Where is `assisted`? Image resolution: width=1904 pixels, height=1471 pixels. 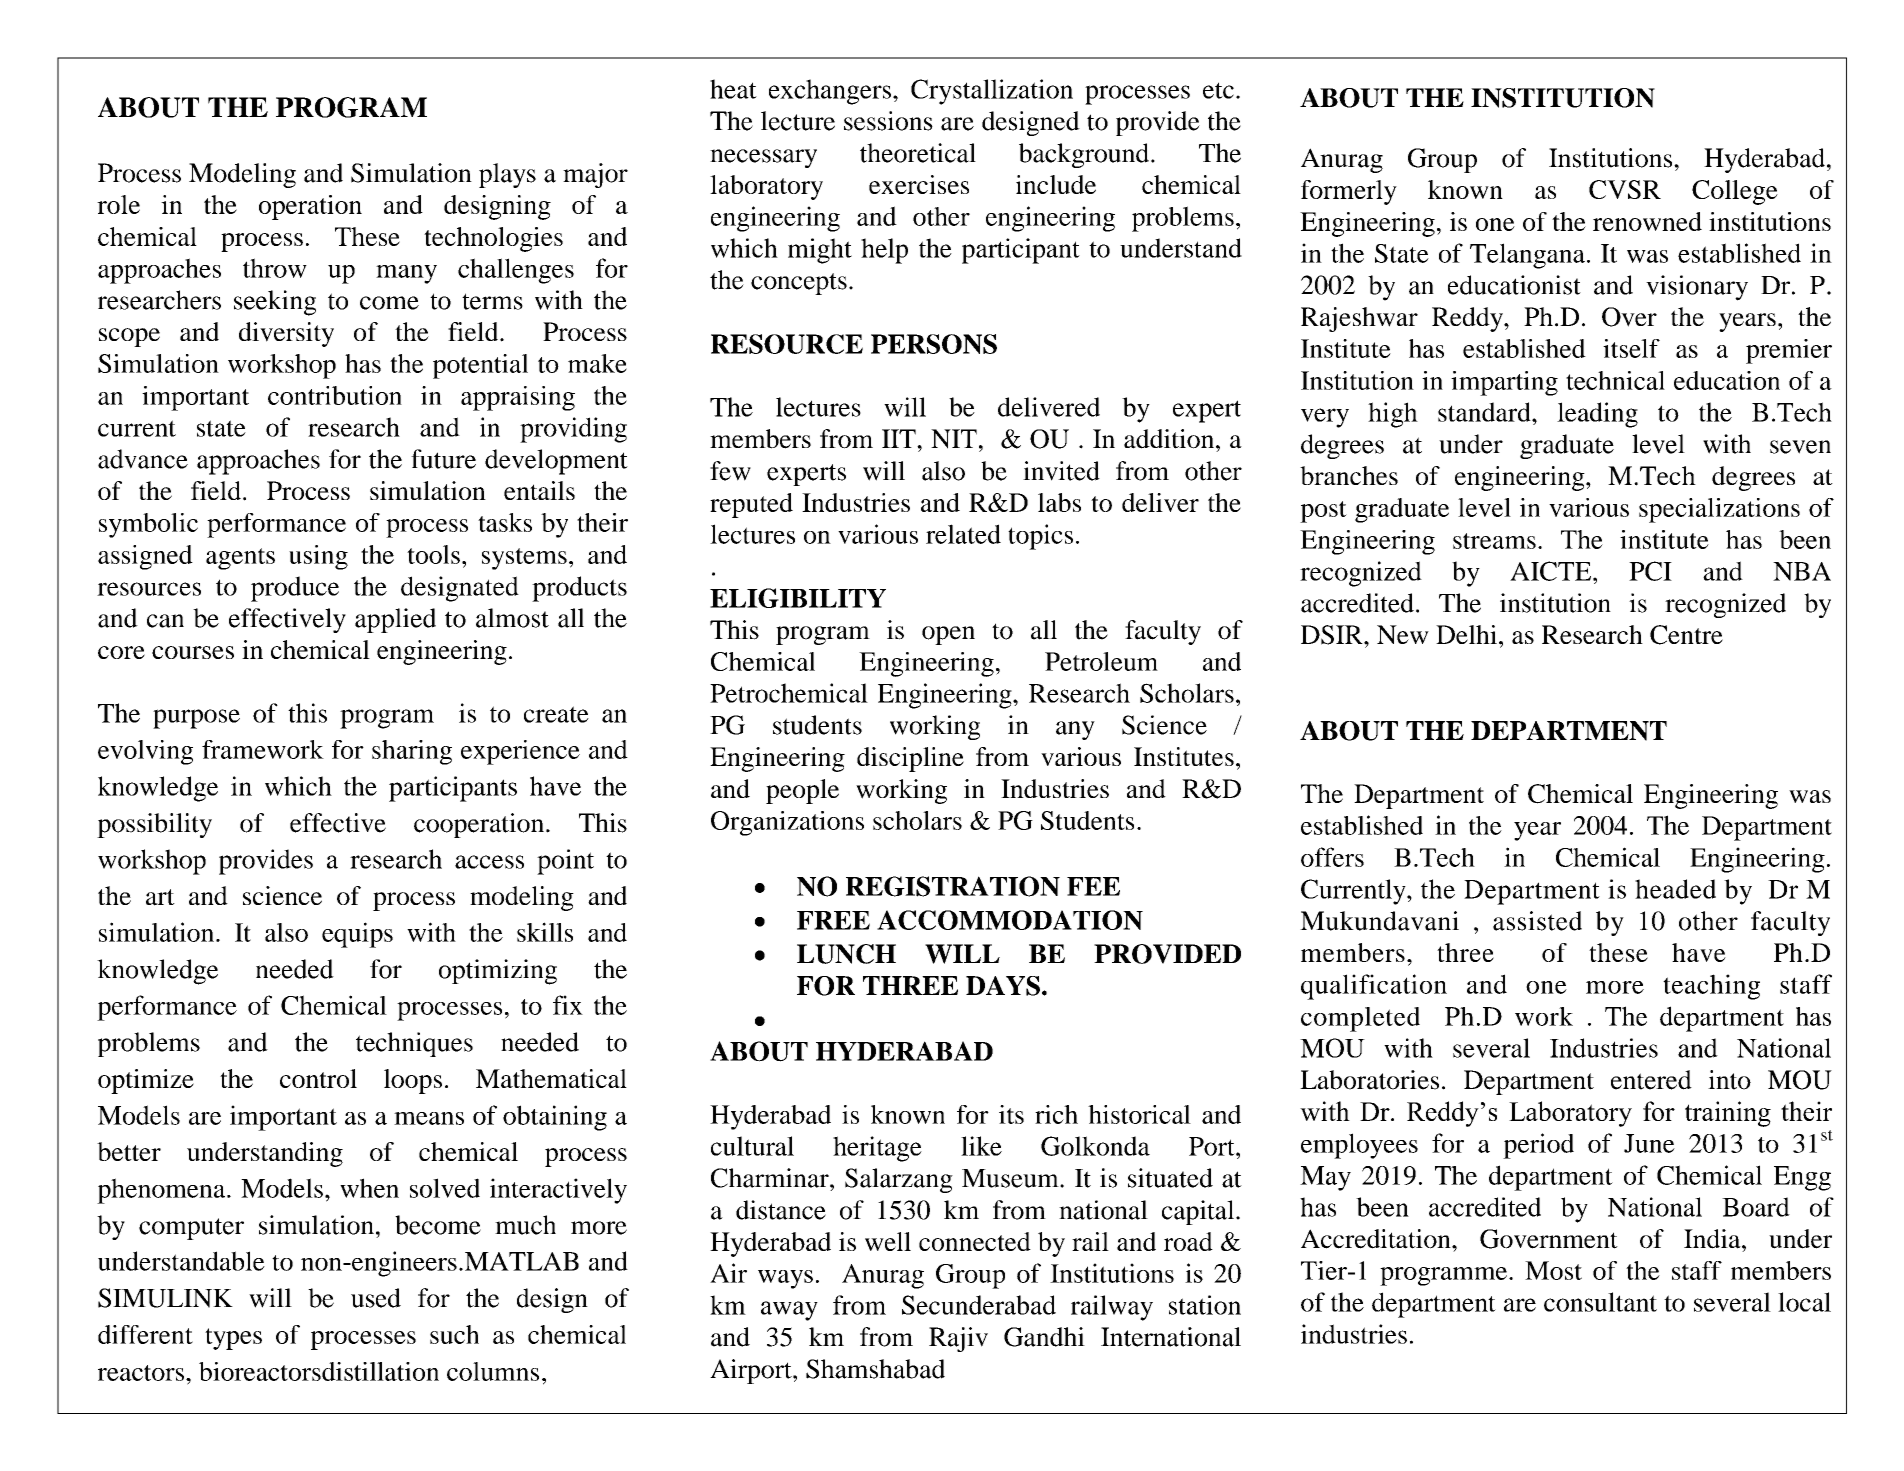
assisted is located at coordinates (1537, 921).
